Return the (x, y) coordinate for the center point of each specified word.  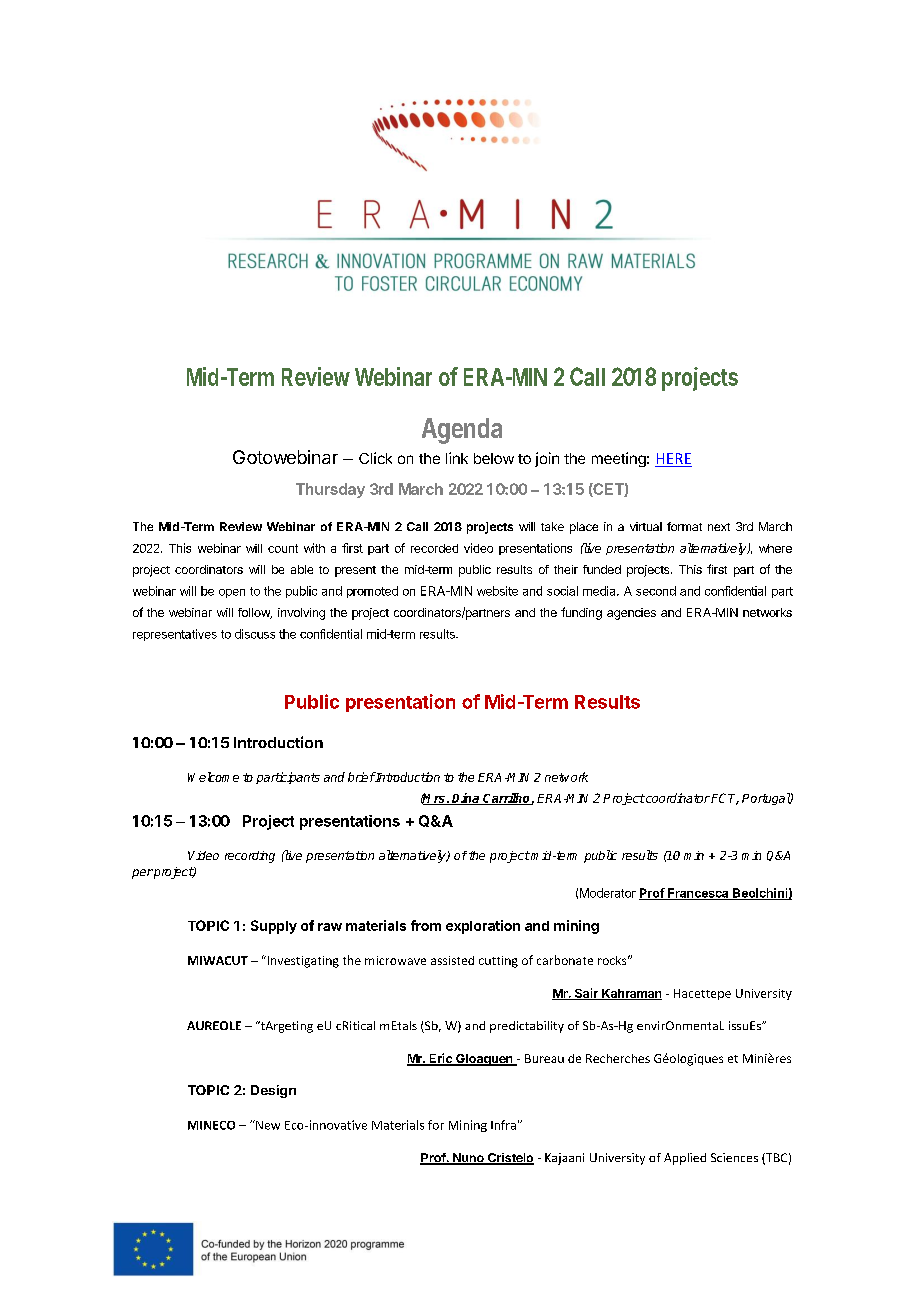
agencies (631, 614)
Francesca (698, 894)
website (497, 591)
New (267, 1125)
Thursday (330, 490)
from (426, 925)
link (457, 458)
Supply (274, 927)
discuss (255, 634)
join (547, 459)
